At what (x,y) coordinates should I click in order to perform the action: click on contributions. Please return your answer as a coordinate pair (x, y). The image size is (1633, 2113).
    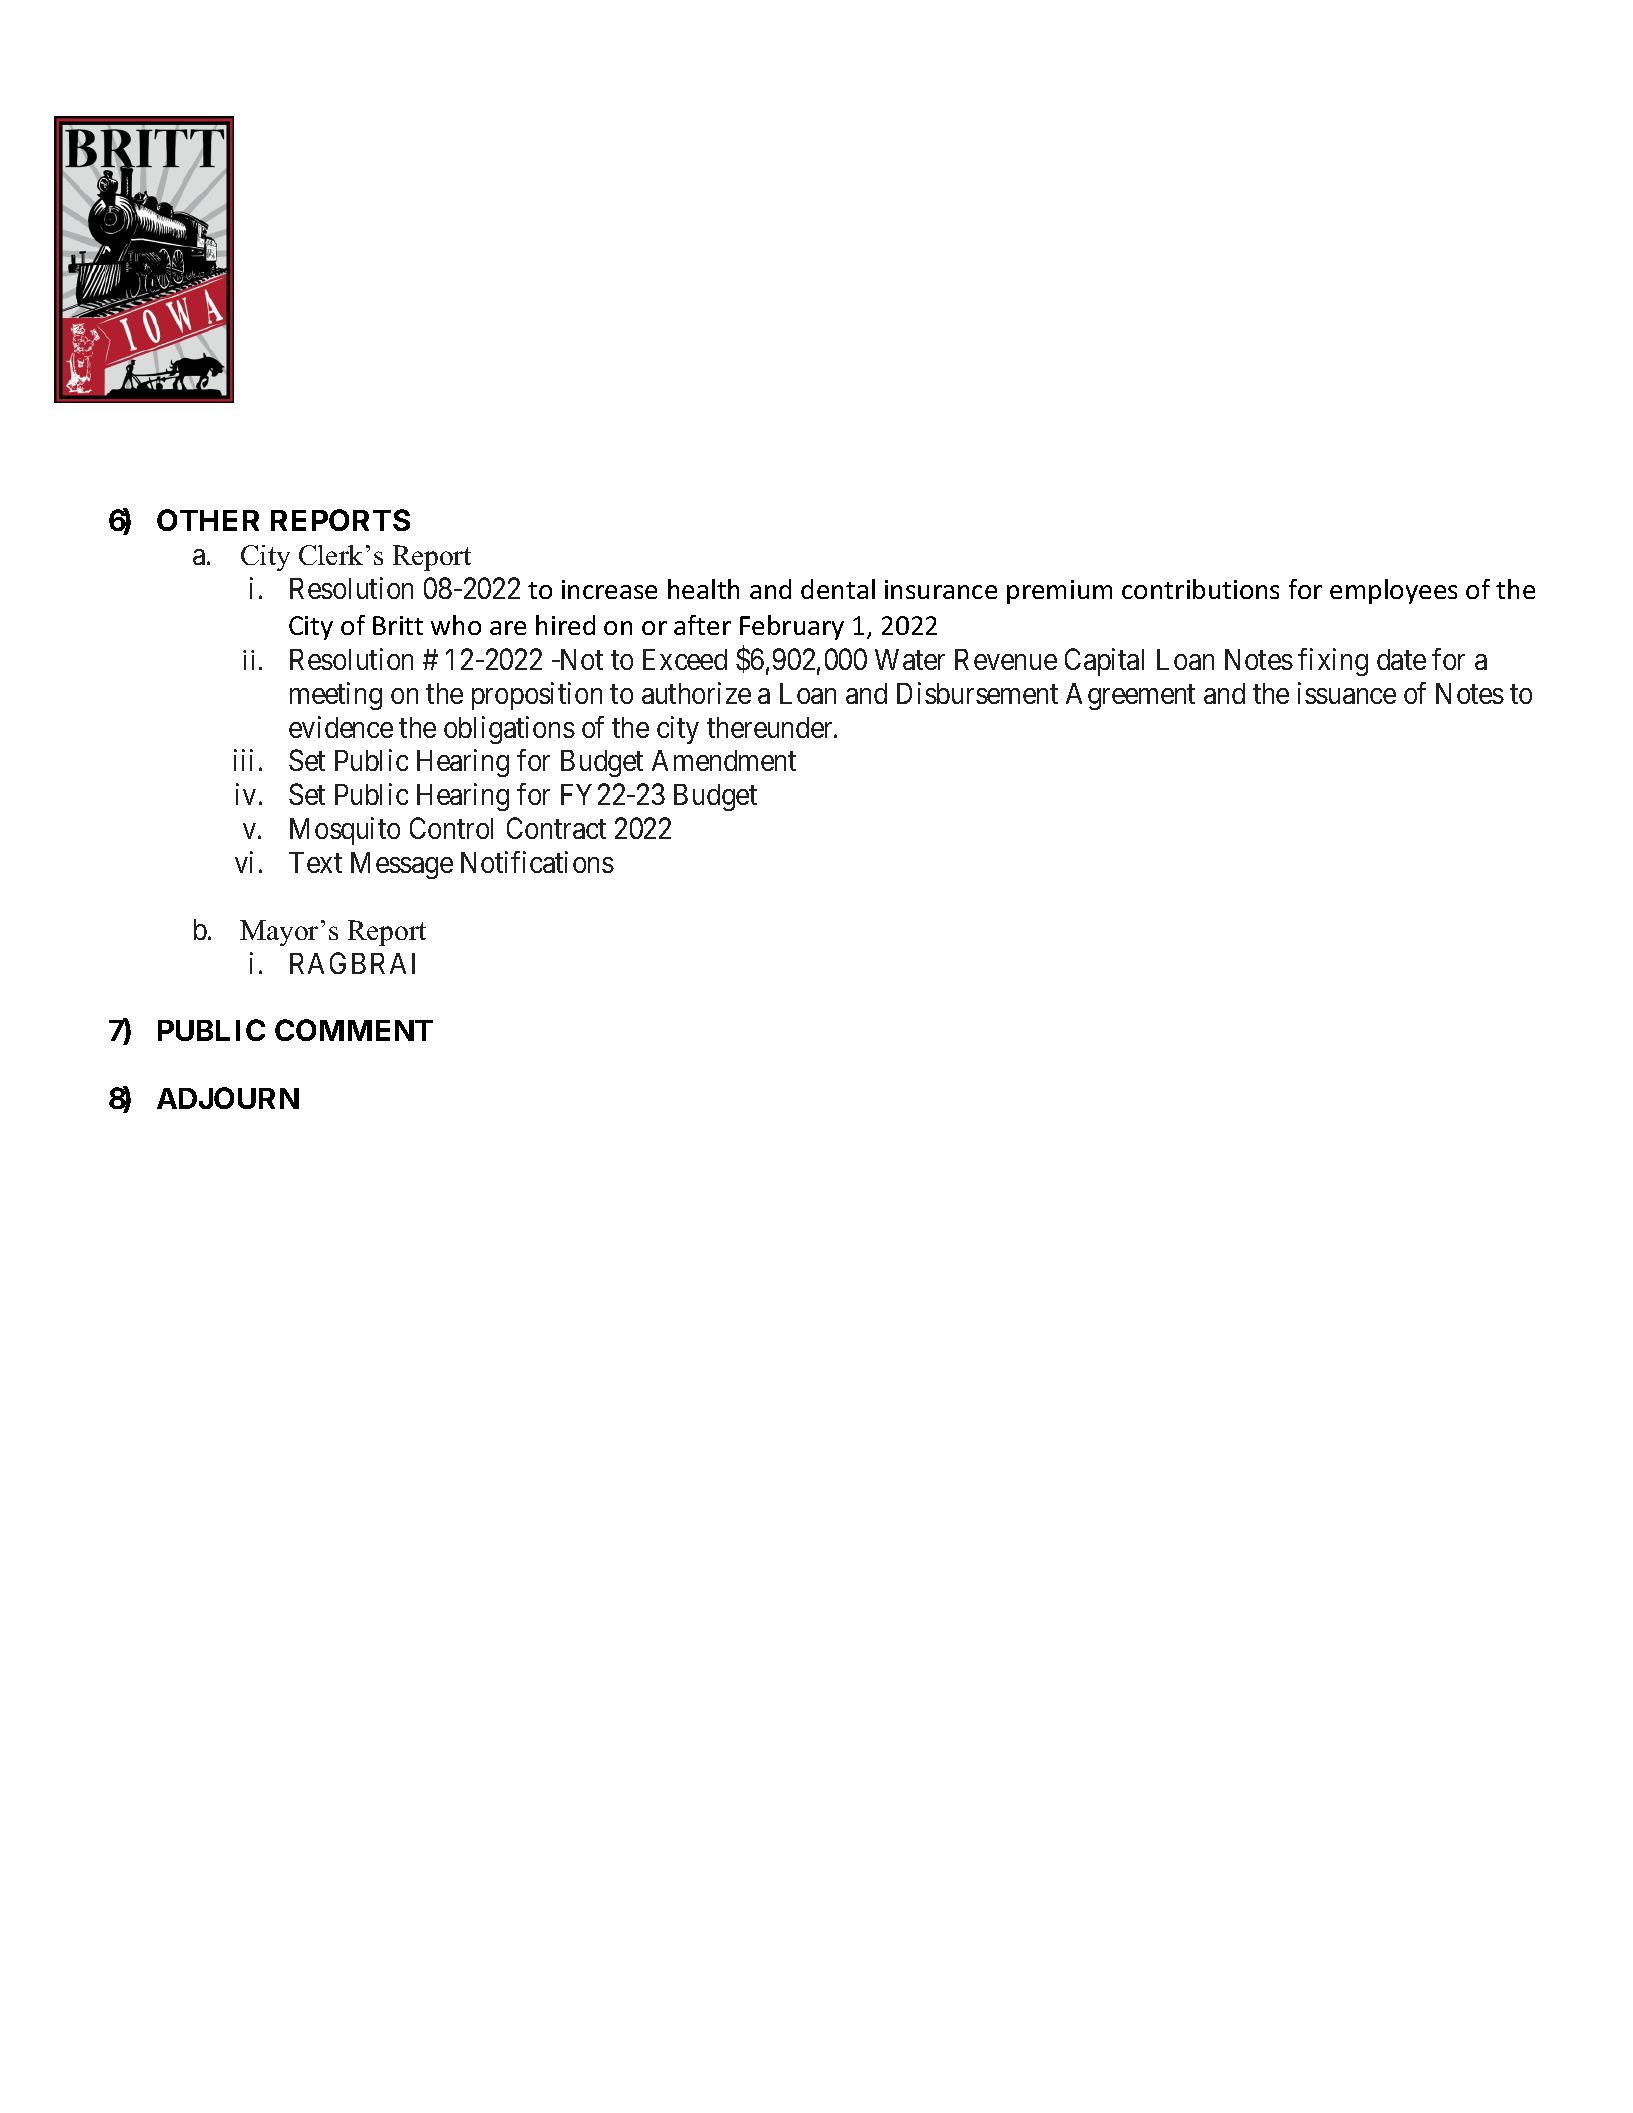
    Looking at the image, I should click on (1200, 589).
